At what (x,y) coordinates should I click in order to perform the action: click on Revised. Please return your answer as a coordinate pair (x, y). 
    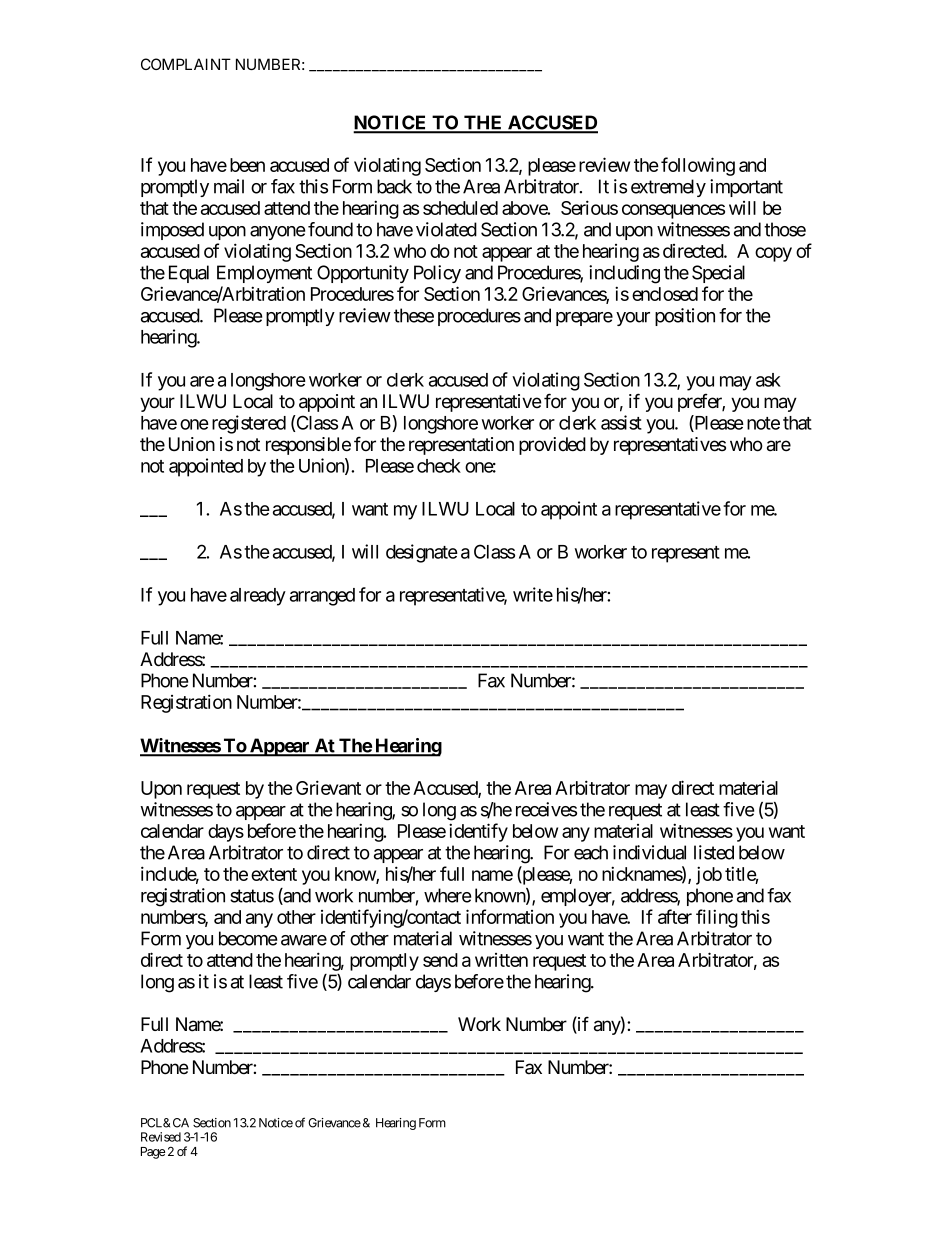
    Looking at the image, I should click on (161, 1137).
